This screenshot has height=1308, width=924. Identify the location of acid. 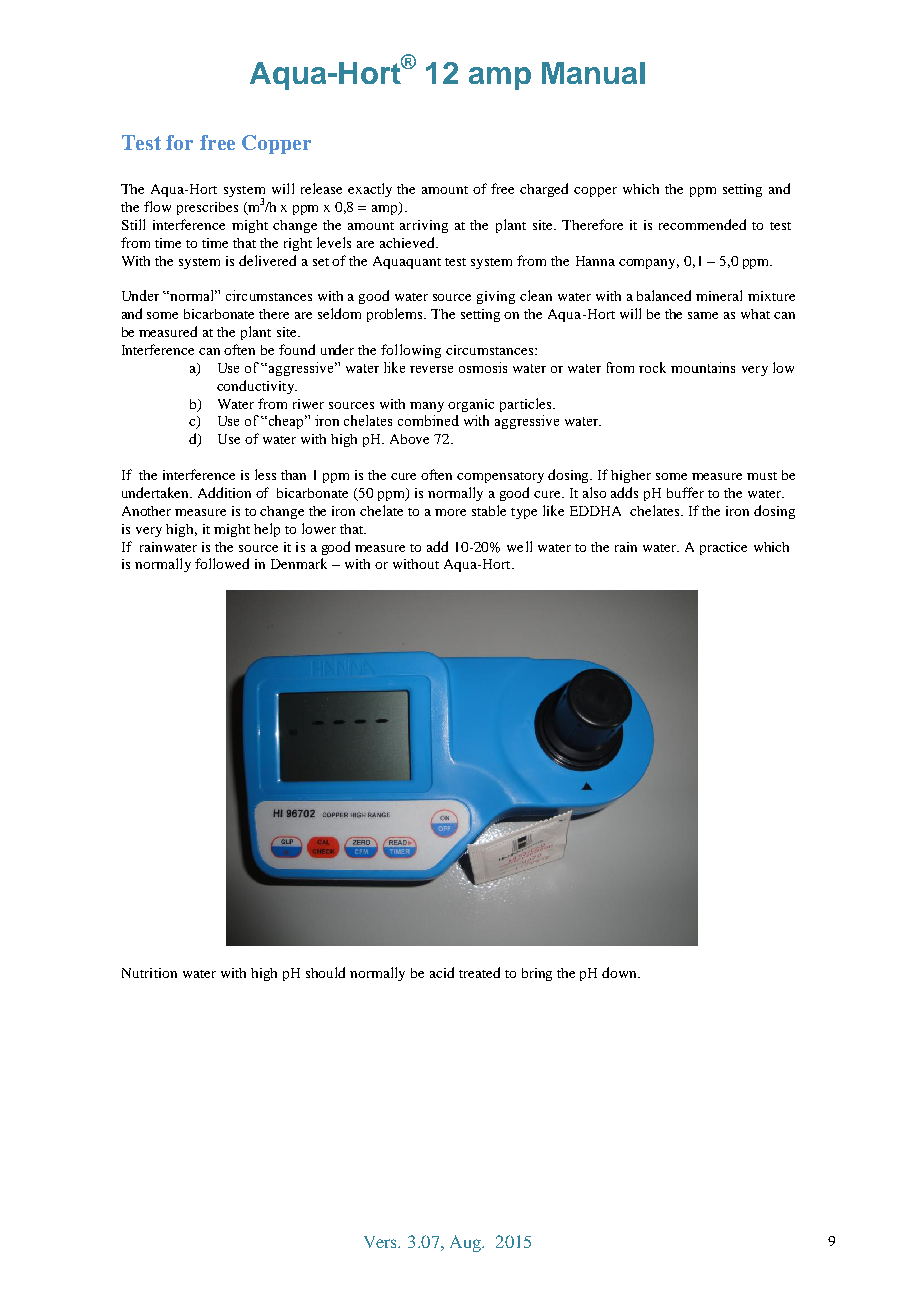
(442, 972).
